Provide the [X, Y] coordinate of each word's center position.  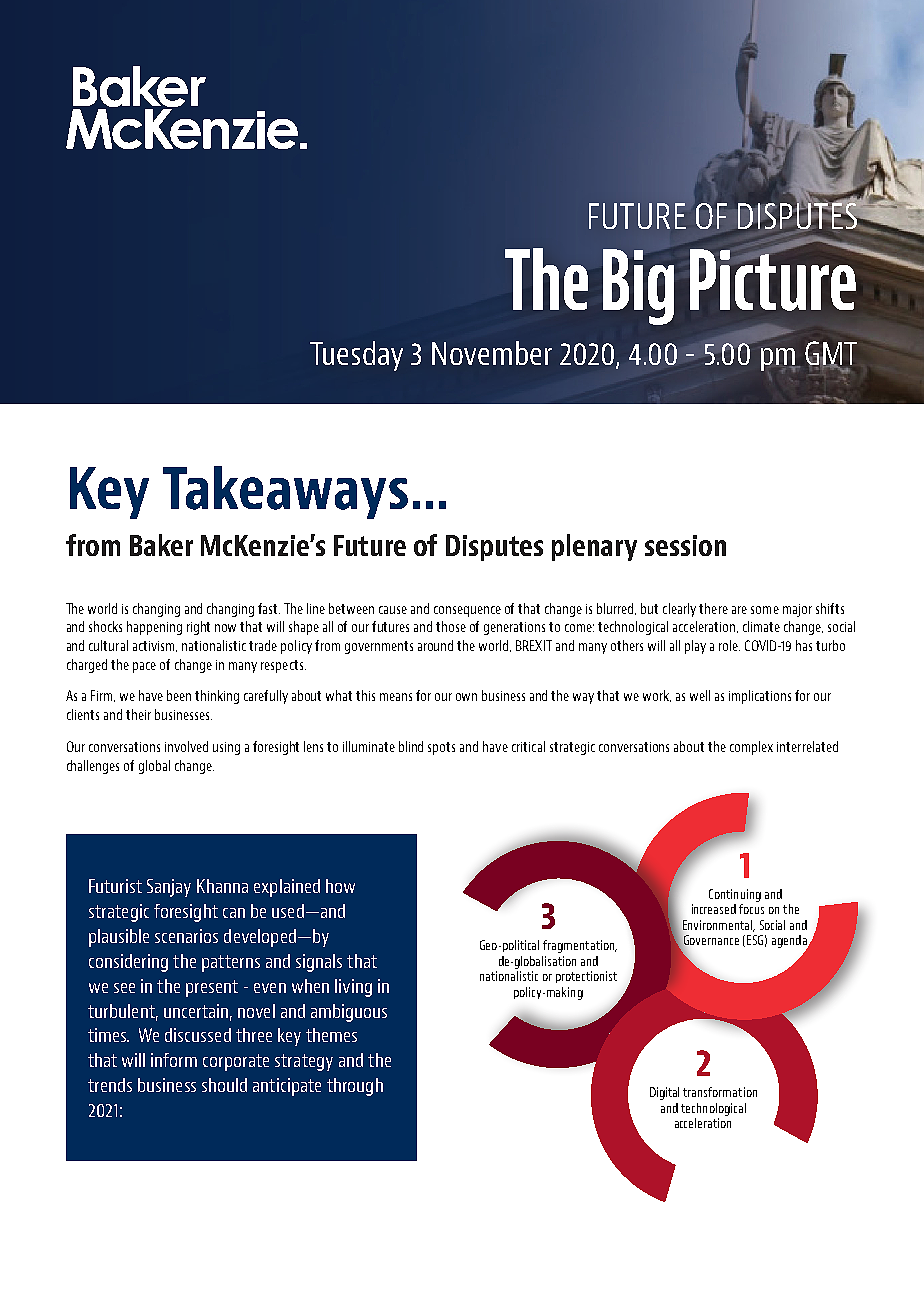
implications [760, 697]
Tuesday [356, 356]
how [340, 886]
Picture [774, 279]
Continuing [735, 895]
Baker [161, 545]
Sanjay [169, 888]
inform [174, 1060]
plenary [594, 547]
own [466, 697]
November [492, 353]
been [179, 695]
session [685, 545]
